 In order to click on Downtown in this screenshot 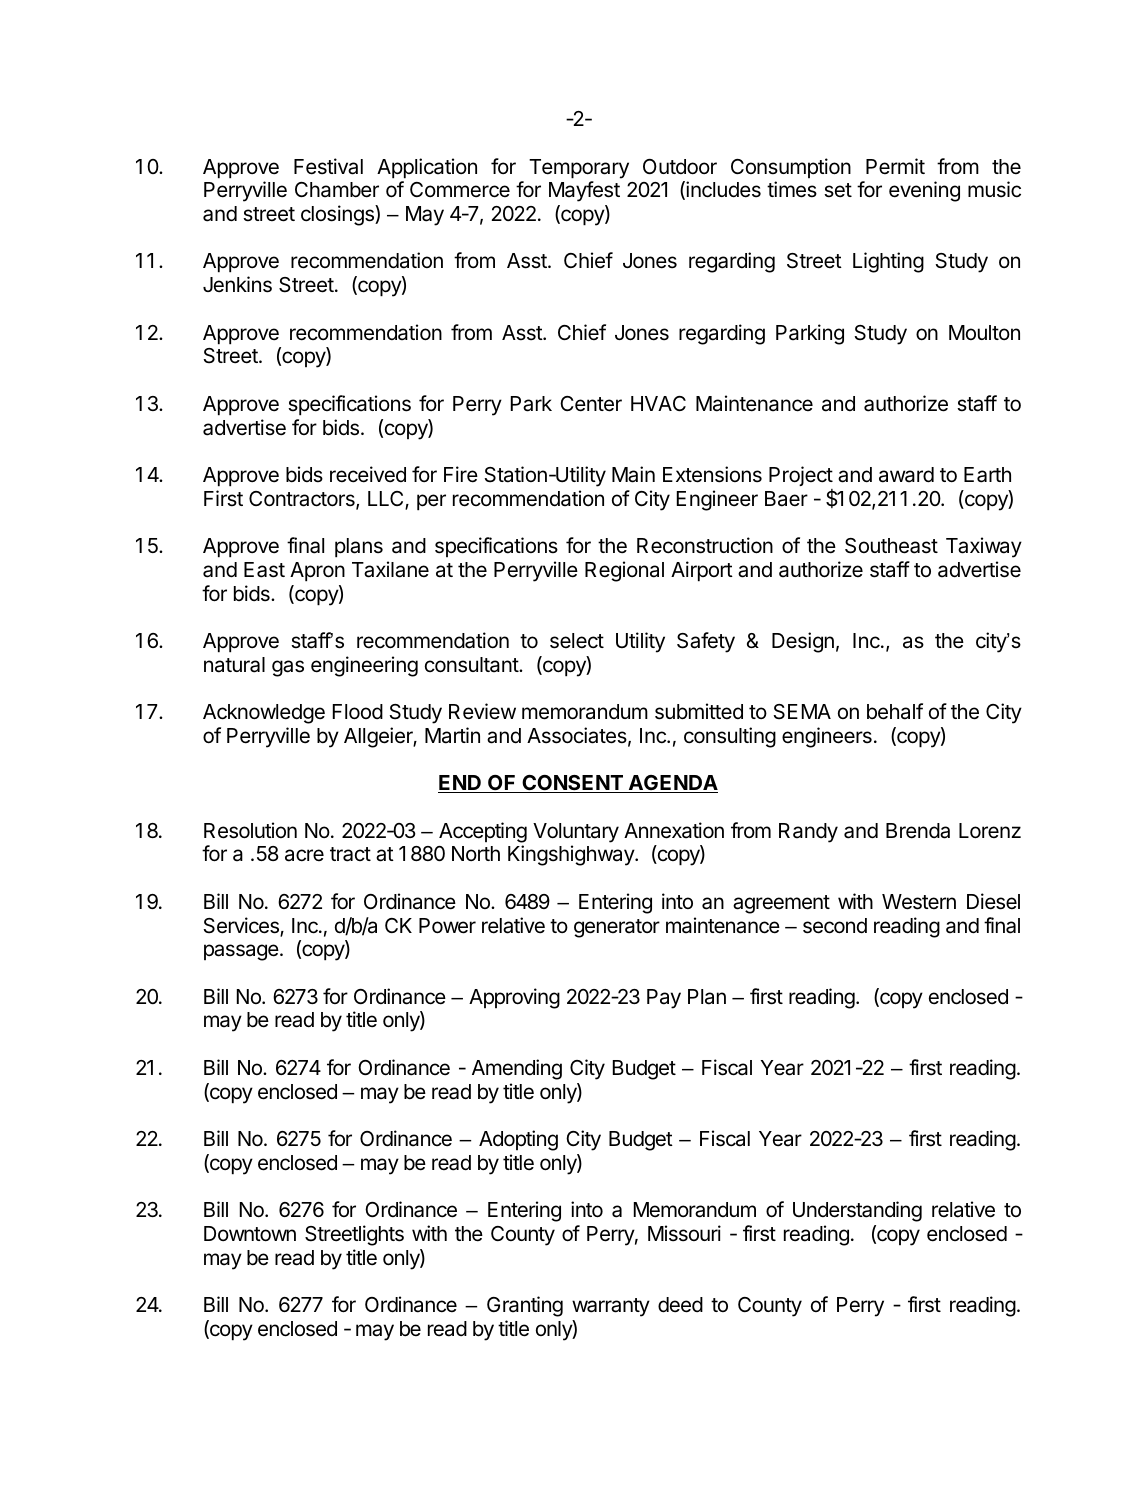, I will do `click(250, 1234)`.
